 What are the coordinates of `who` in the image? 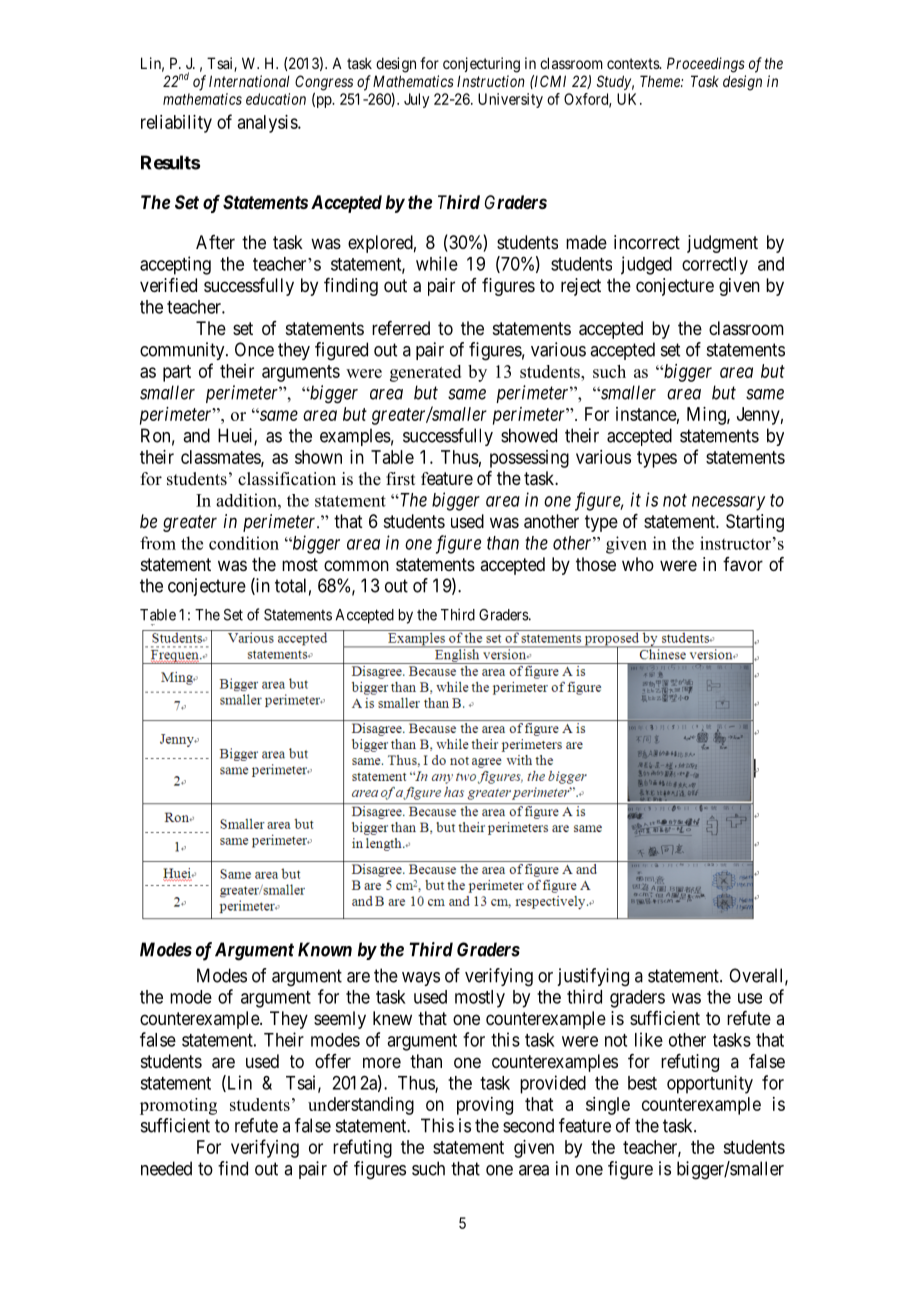 It's located at (638, 564).
